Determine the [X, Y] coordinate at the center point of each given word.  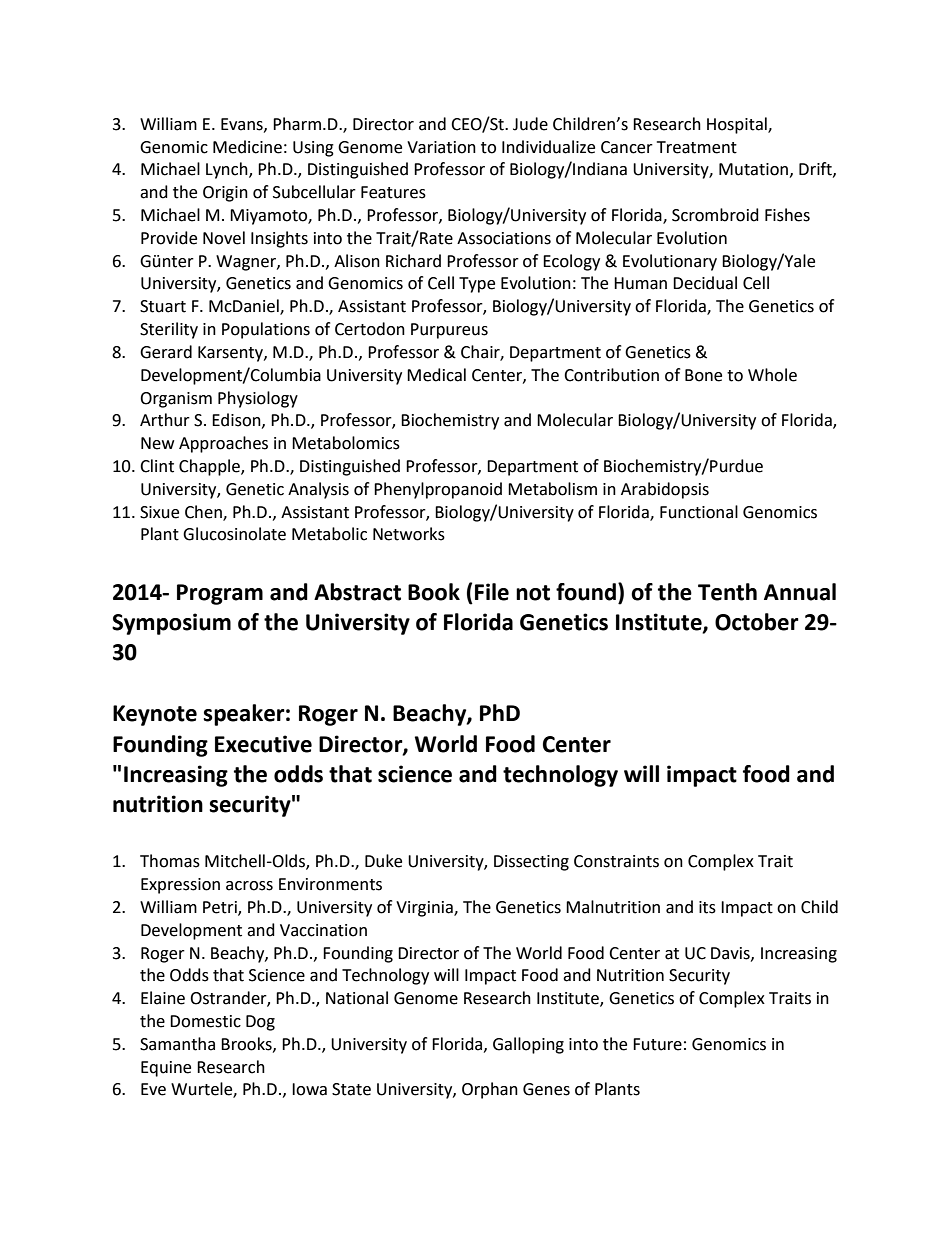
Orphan [490, 1090]
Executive [263, 744]
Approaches [223, 444]
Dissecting [531, 863]
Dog [260, 1023]
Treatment [697, 147]
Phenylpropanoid [438, 490]
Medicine [247, 147]
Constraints [616, 861]
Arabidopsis [665, 490]
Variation [441, 147]
